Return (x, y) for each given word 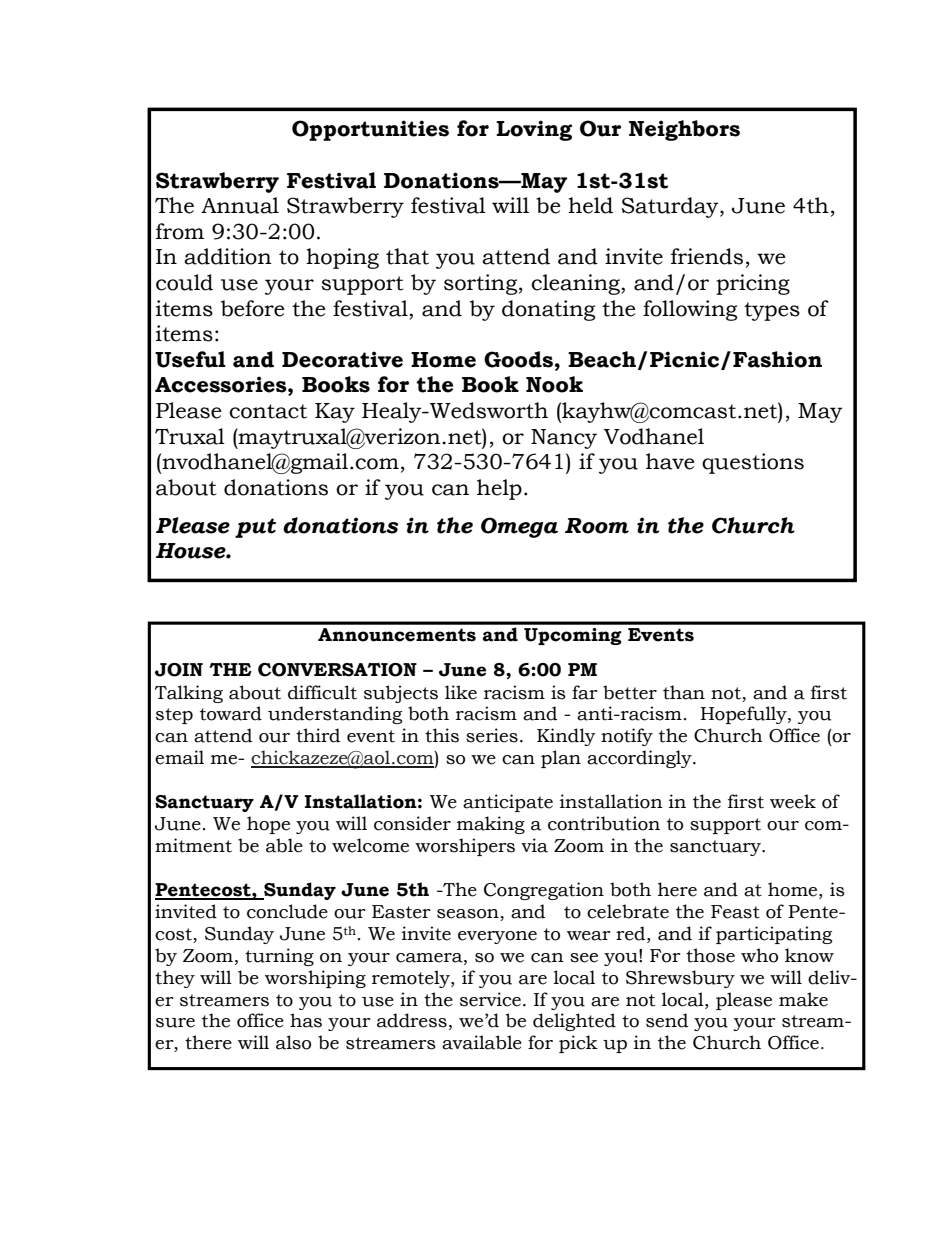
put (255, 528)
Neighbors (684, 130)
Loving (534, 130)
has (306, 1020)
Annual (240, 205)
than (684, 692)
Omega (519, 527)
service (490, 999)
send (667, 1020)
